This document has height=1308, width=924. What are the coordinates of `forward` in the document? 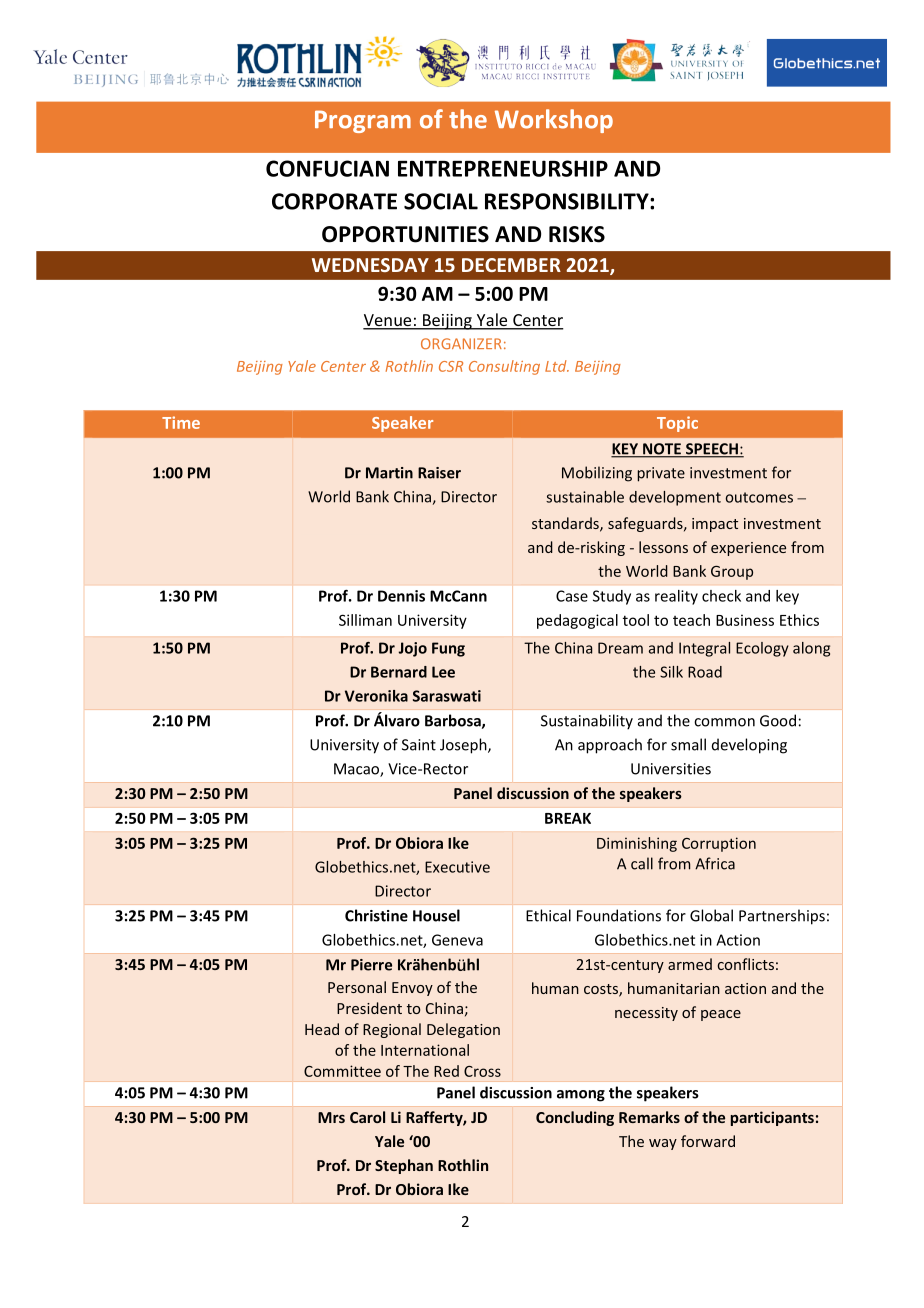 It's located at (708, 1141).
